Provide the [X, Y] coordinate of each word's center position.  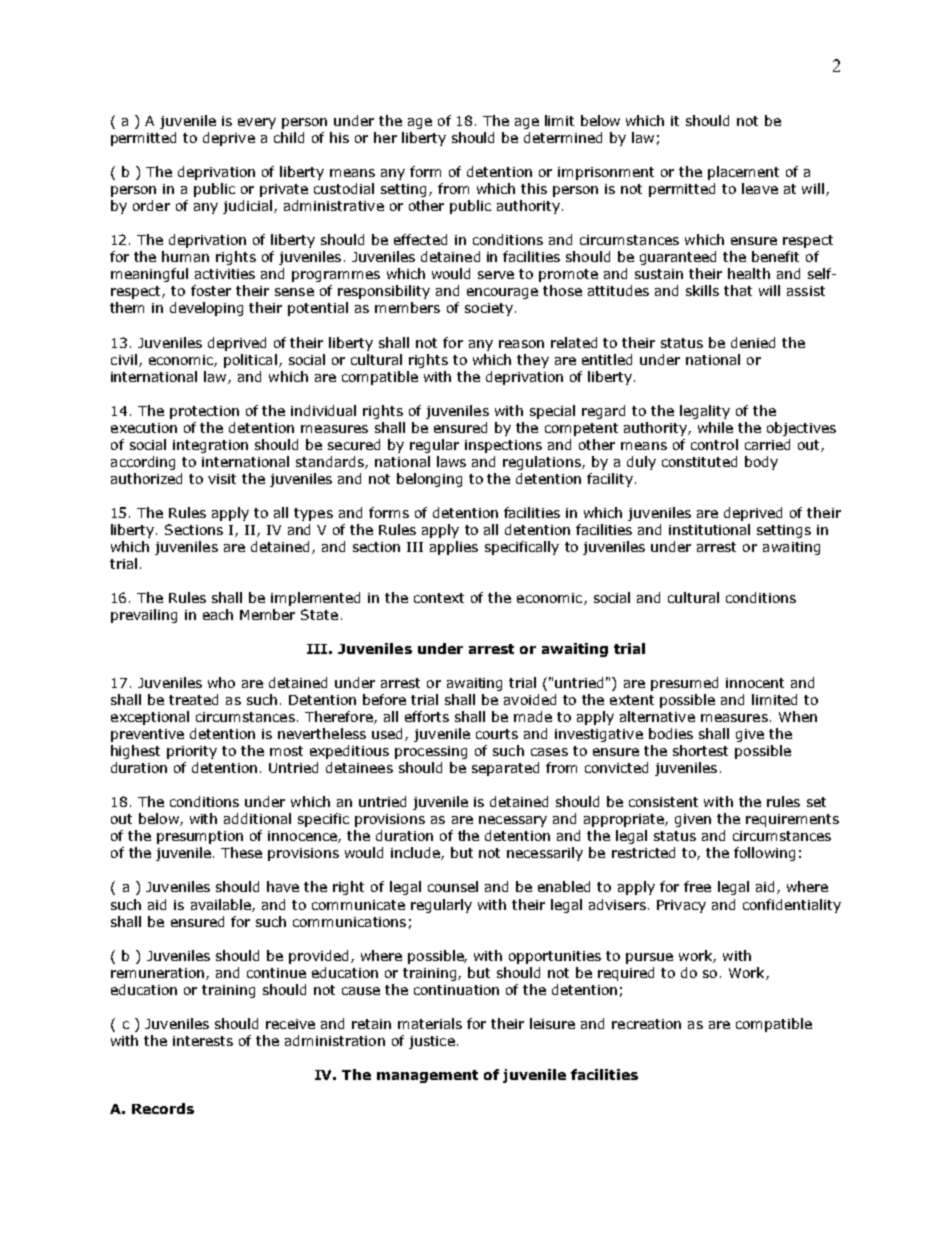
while [715, 427]
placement [743, 173]
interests [203, 1041]
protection [204, 412]
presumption [200, 837]
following [764, 854]
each [218, 614]
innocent [755, 683]
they [533, 361]
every [257, 123]
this [534, 188]
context [439, 598]
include [416, 853]
